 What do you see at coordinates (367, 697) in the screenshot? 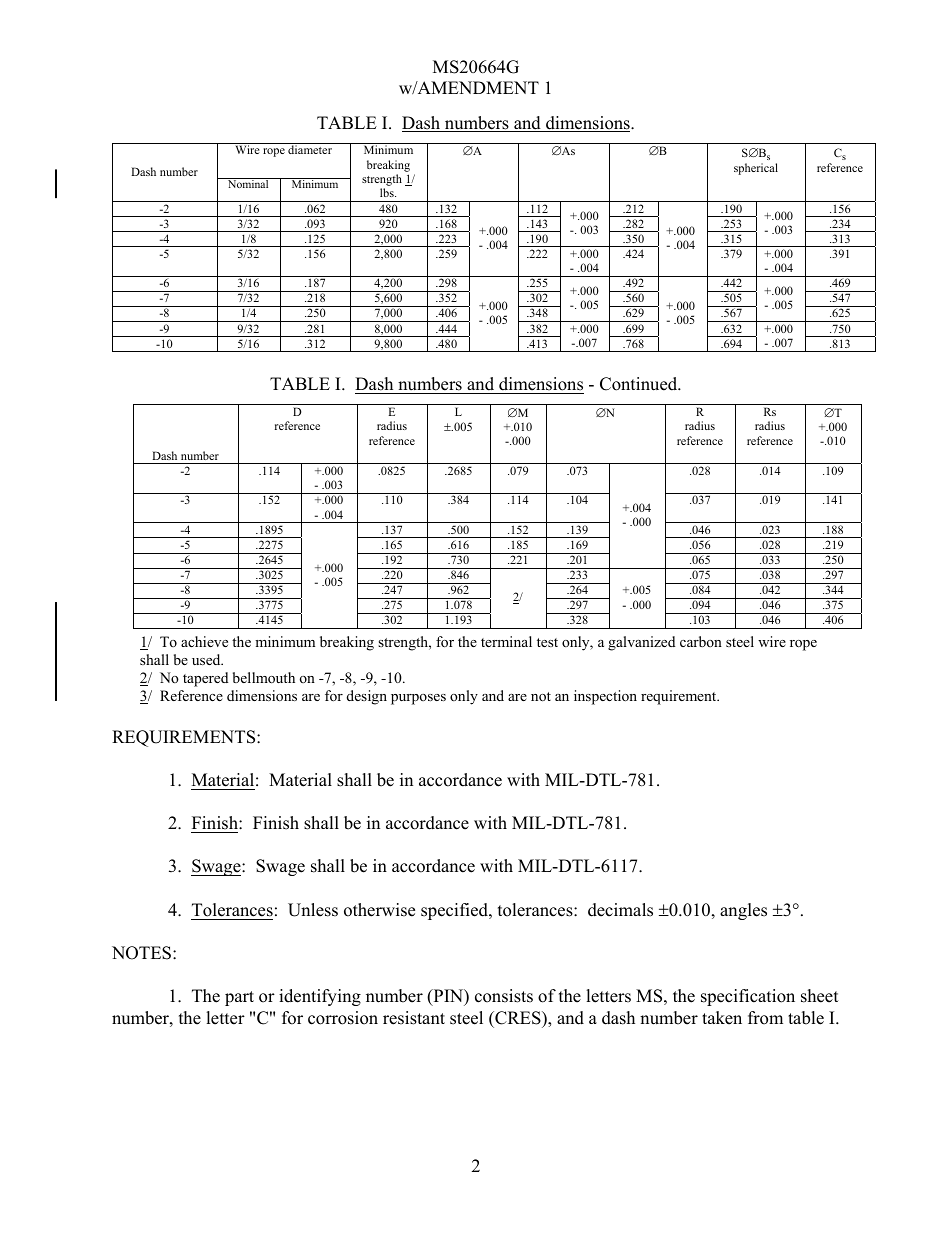
I see `design` at bounding box center [367, 697].
